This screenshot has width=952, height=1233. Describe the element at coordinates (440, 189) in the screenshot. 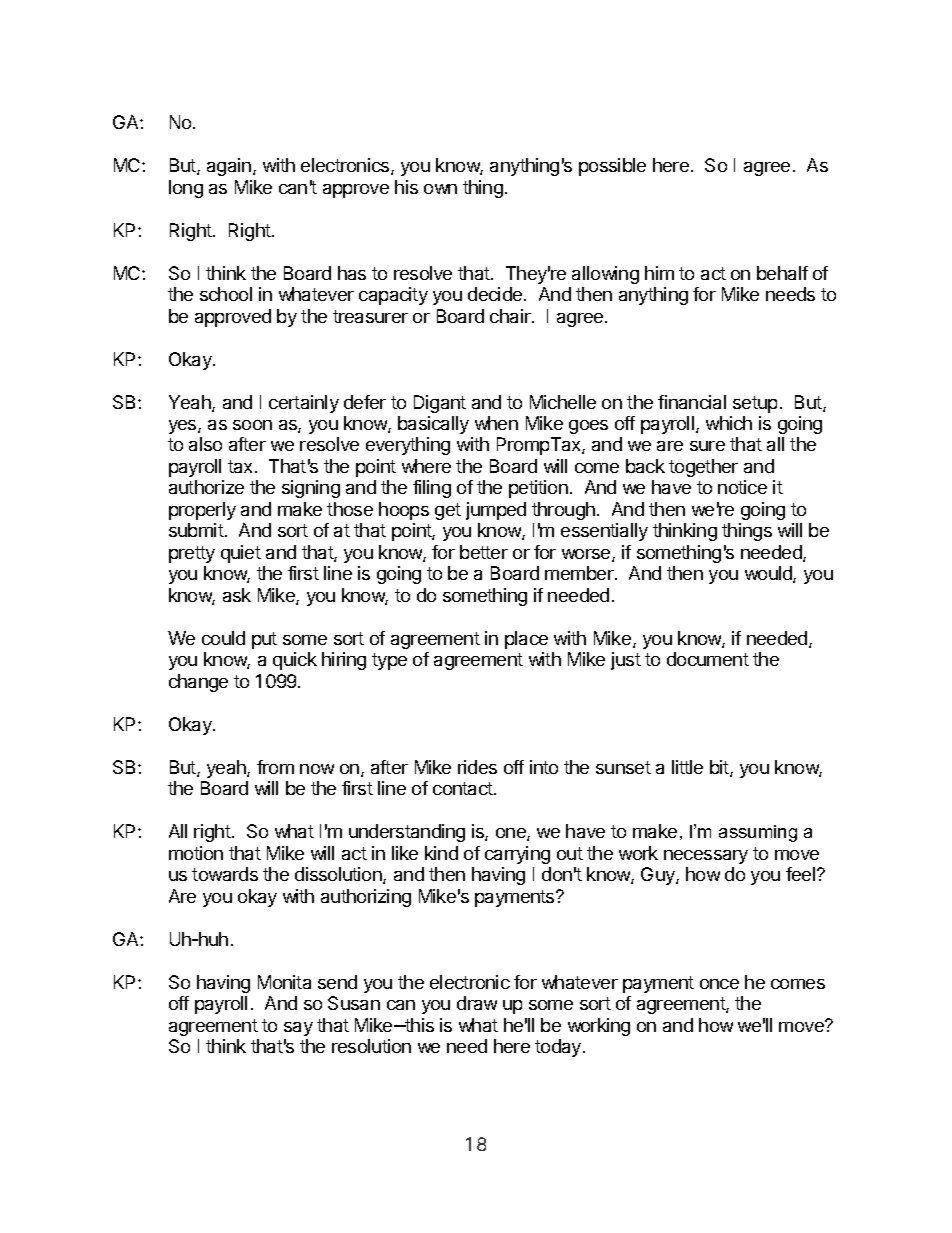

I see `own` at that location.
